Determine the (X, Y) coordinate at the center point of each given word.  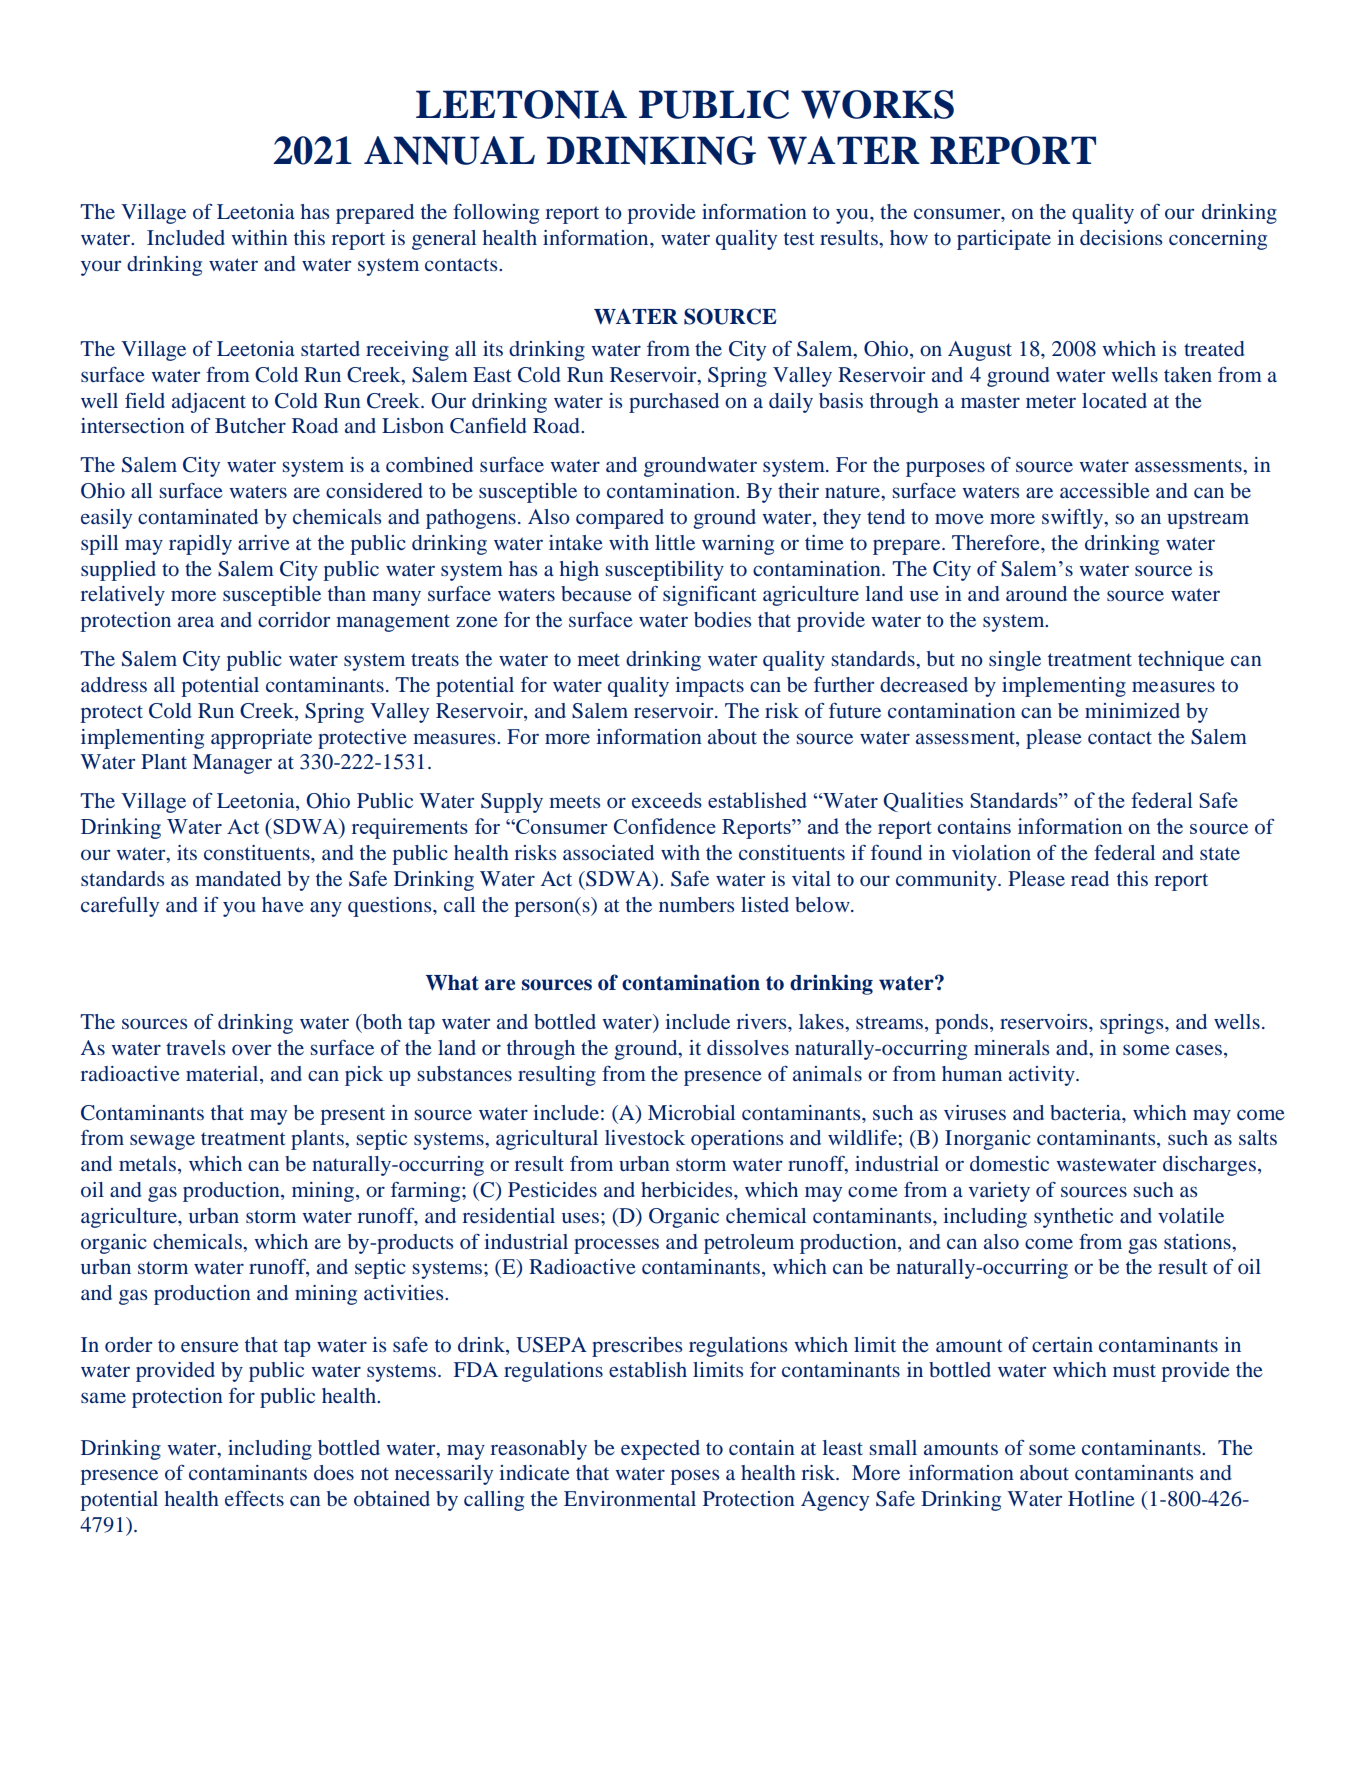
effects (254, 1498)
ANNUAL (449, 150)
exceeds (667, 800)
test (799, 238)
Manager (232, 764)
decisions (1121, 237)
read (1090, 878)
